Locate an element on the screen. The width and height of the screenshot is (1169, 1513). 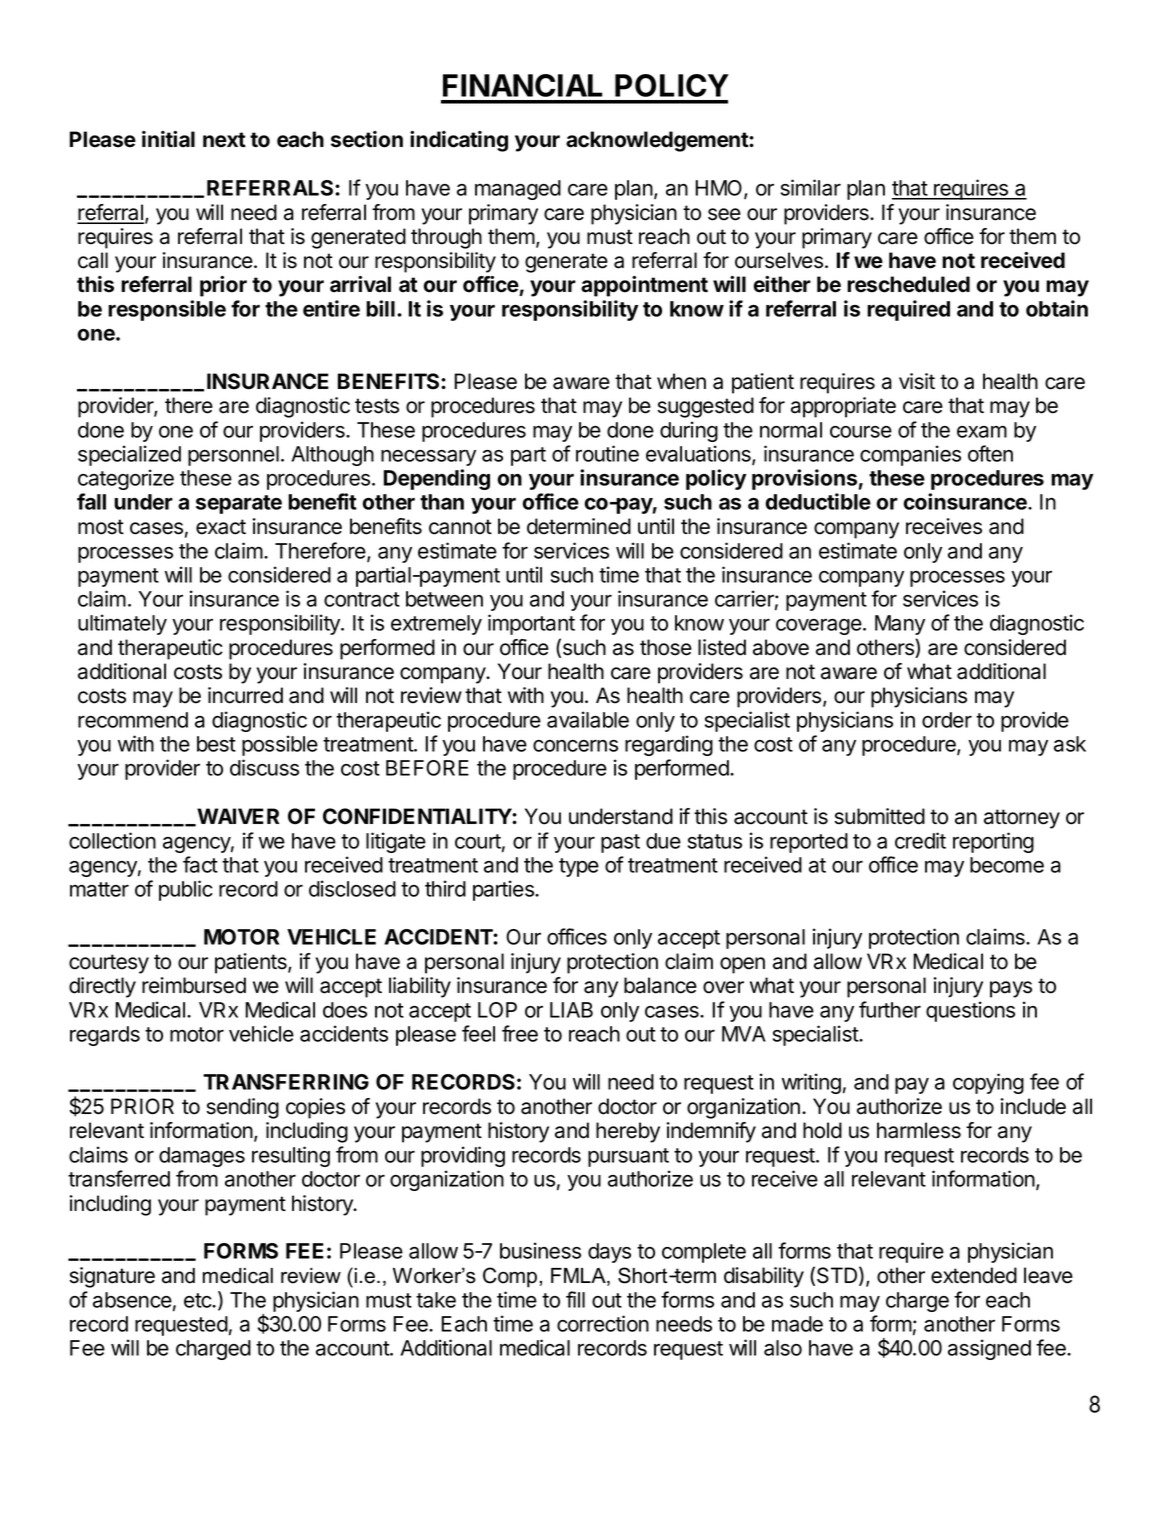
signature is located at coordinates (112, 1277).
